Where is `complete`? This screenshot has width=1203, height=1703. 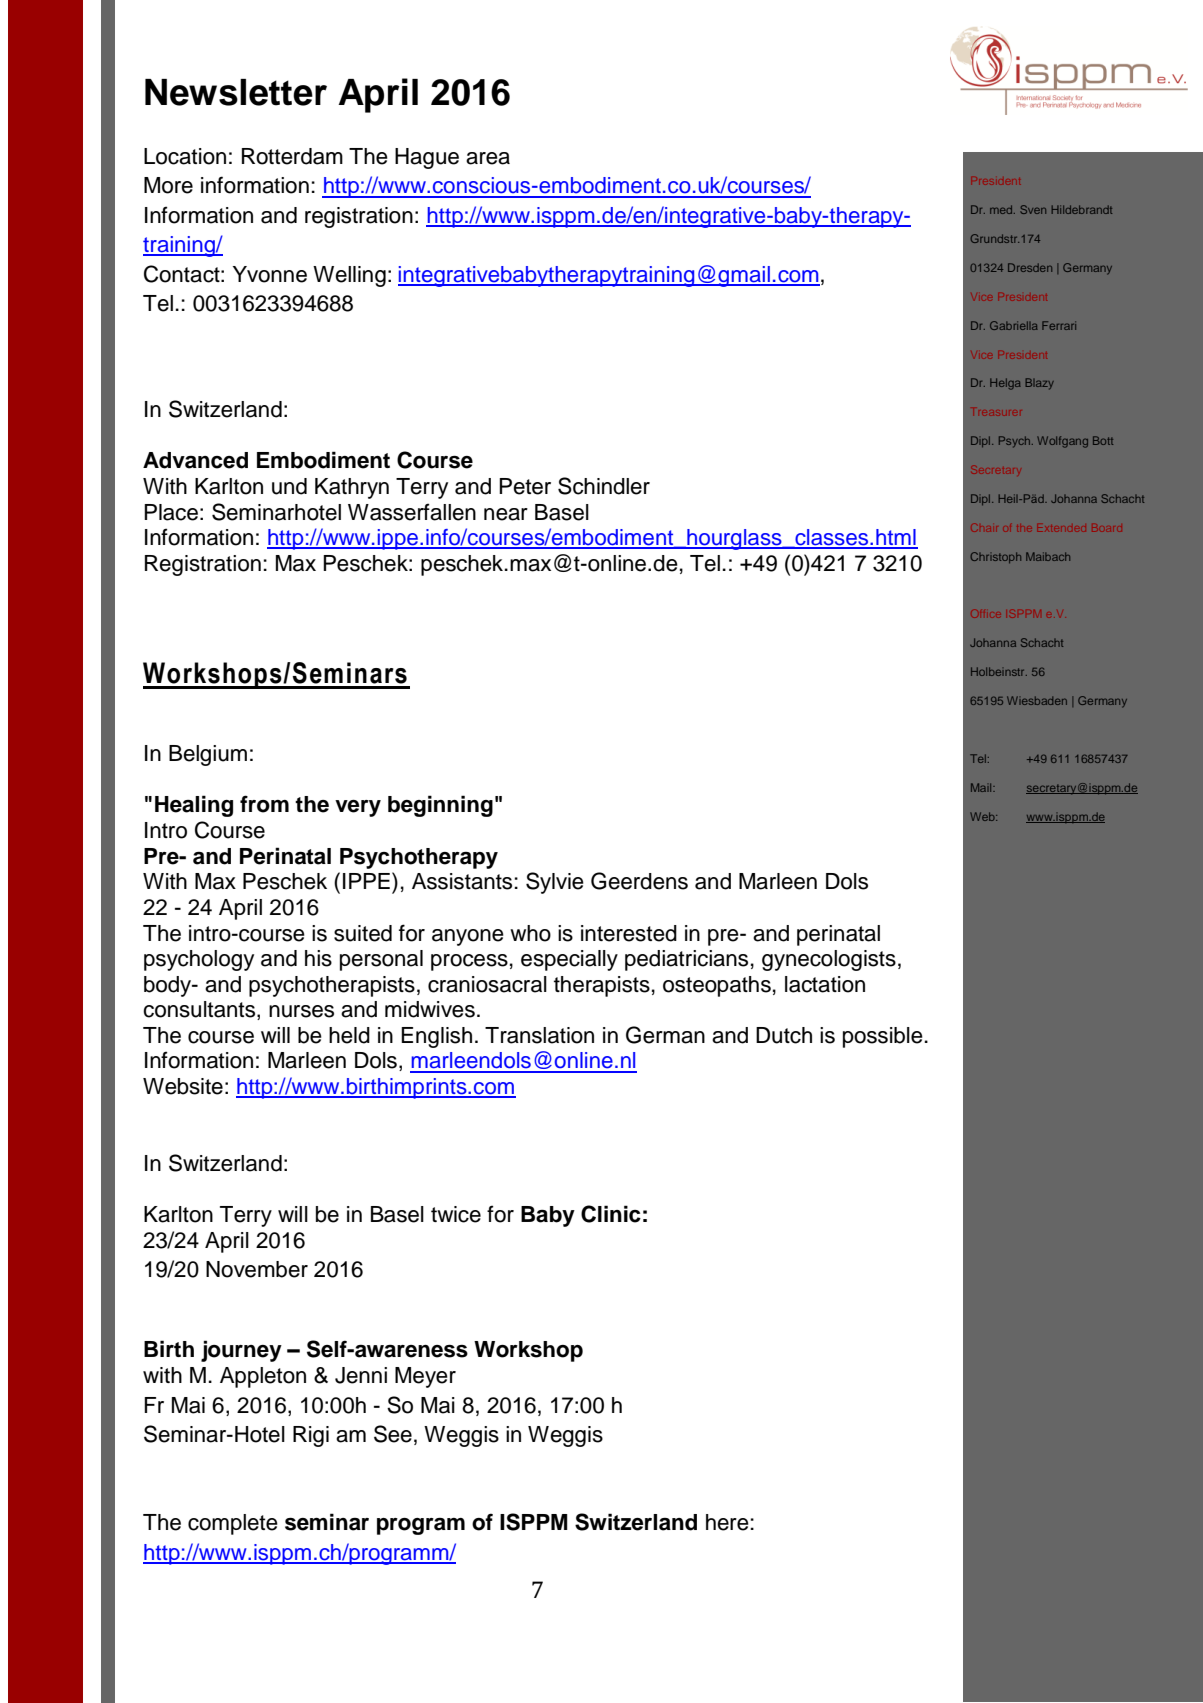 complete is located at coordinates (233, 1524).
